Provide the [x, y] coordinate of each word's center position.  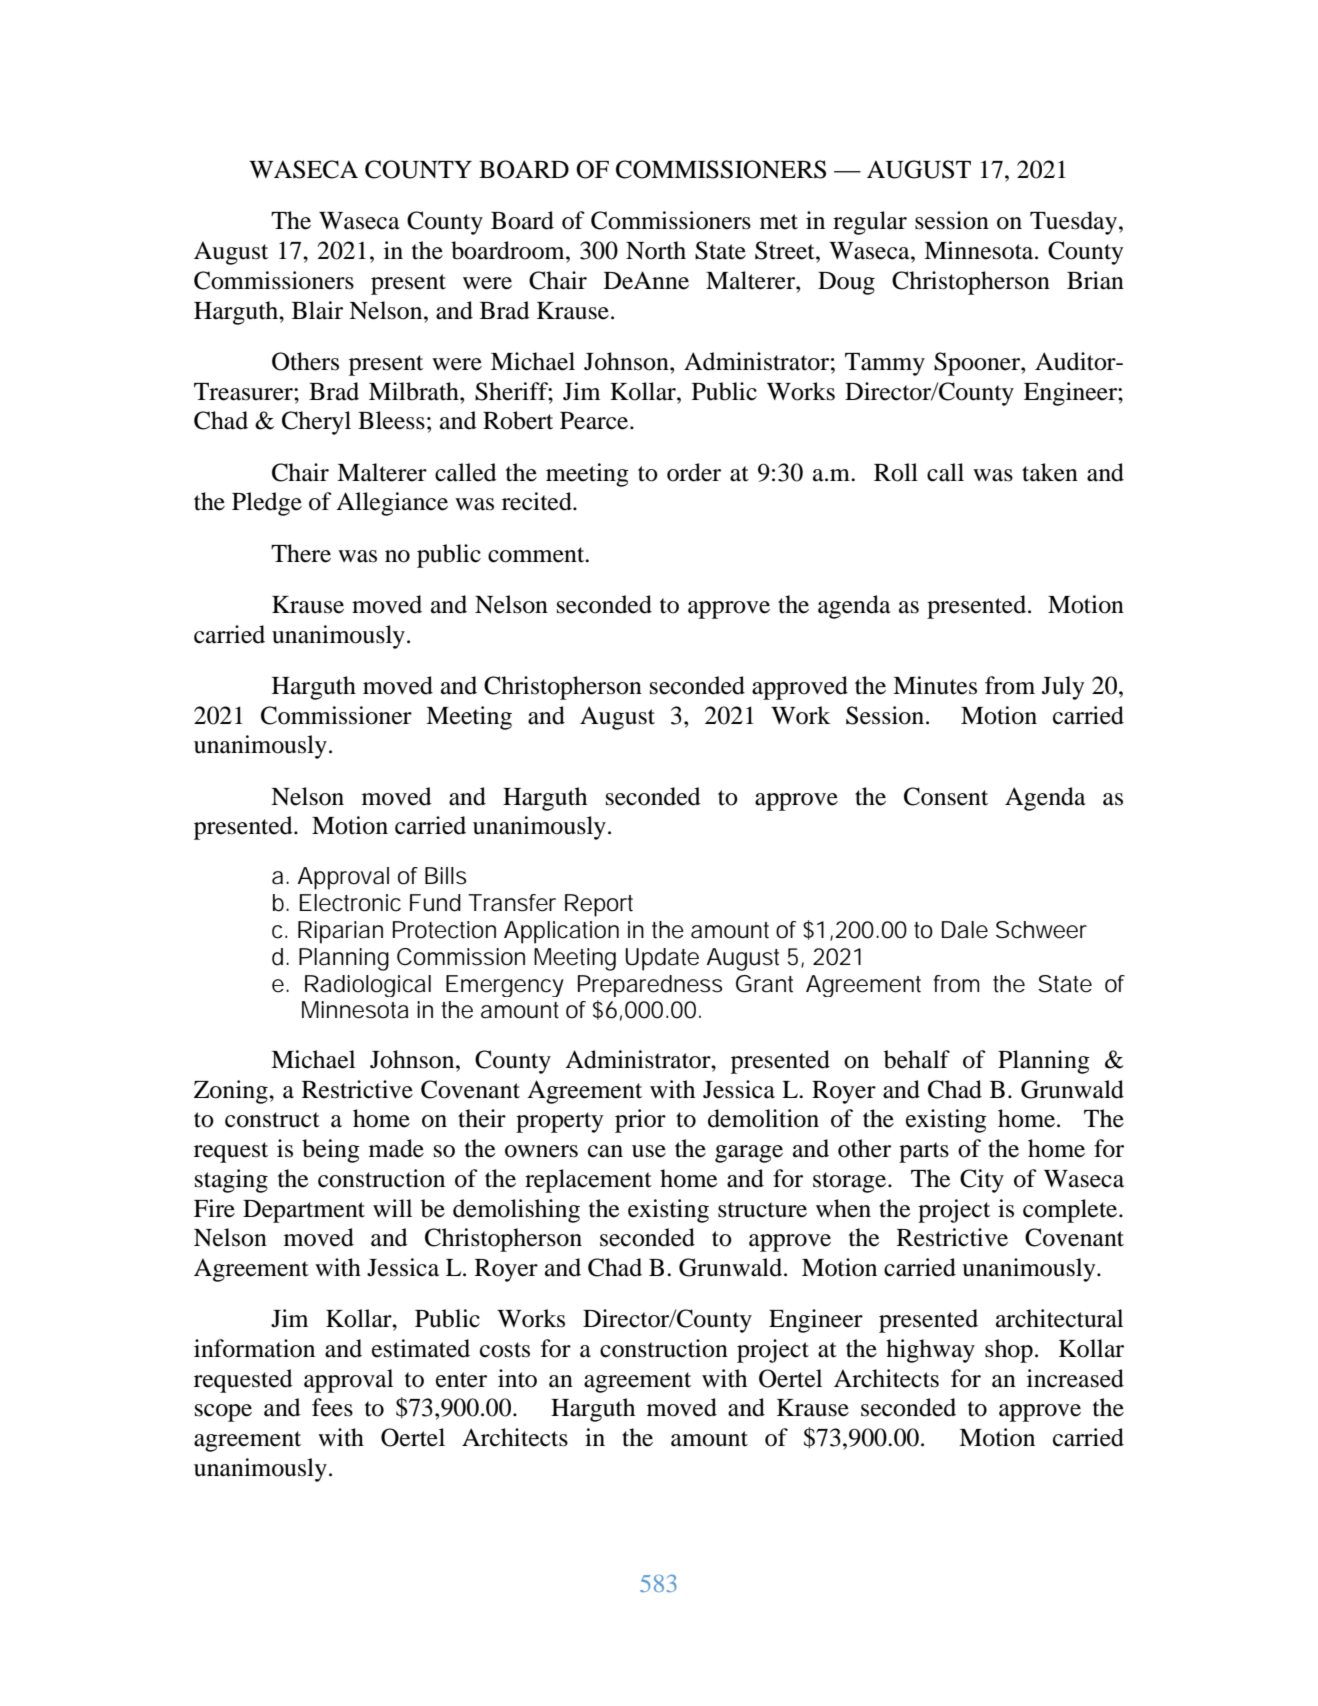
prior [640, 1121]
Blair [317, 310]
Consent [946, 796]
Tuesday [1075, 223]
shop [1009, 1351]
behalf [917, 1059]
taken [1050, 472]
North [656, 250]
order [694, 472]
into [517, 1378]
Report [599, 905]
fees [332, 1407]
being [331, 1151]
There [301, 553]
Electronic [350, 903]
